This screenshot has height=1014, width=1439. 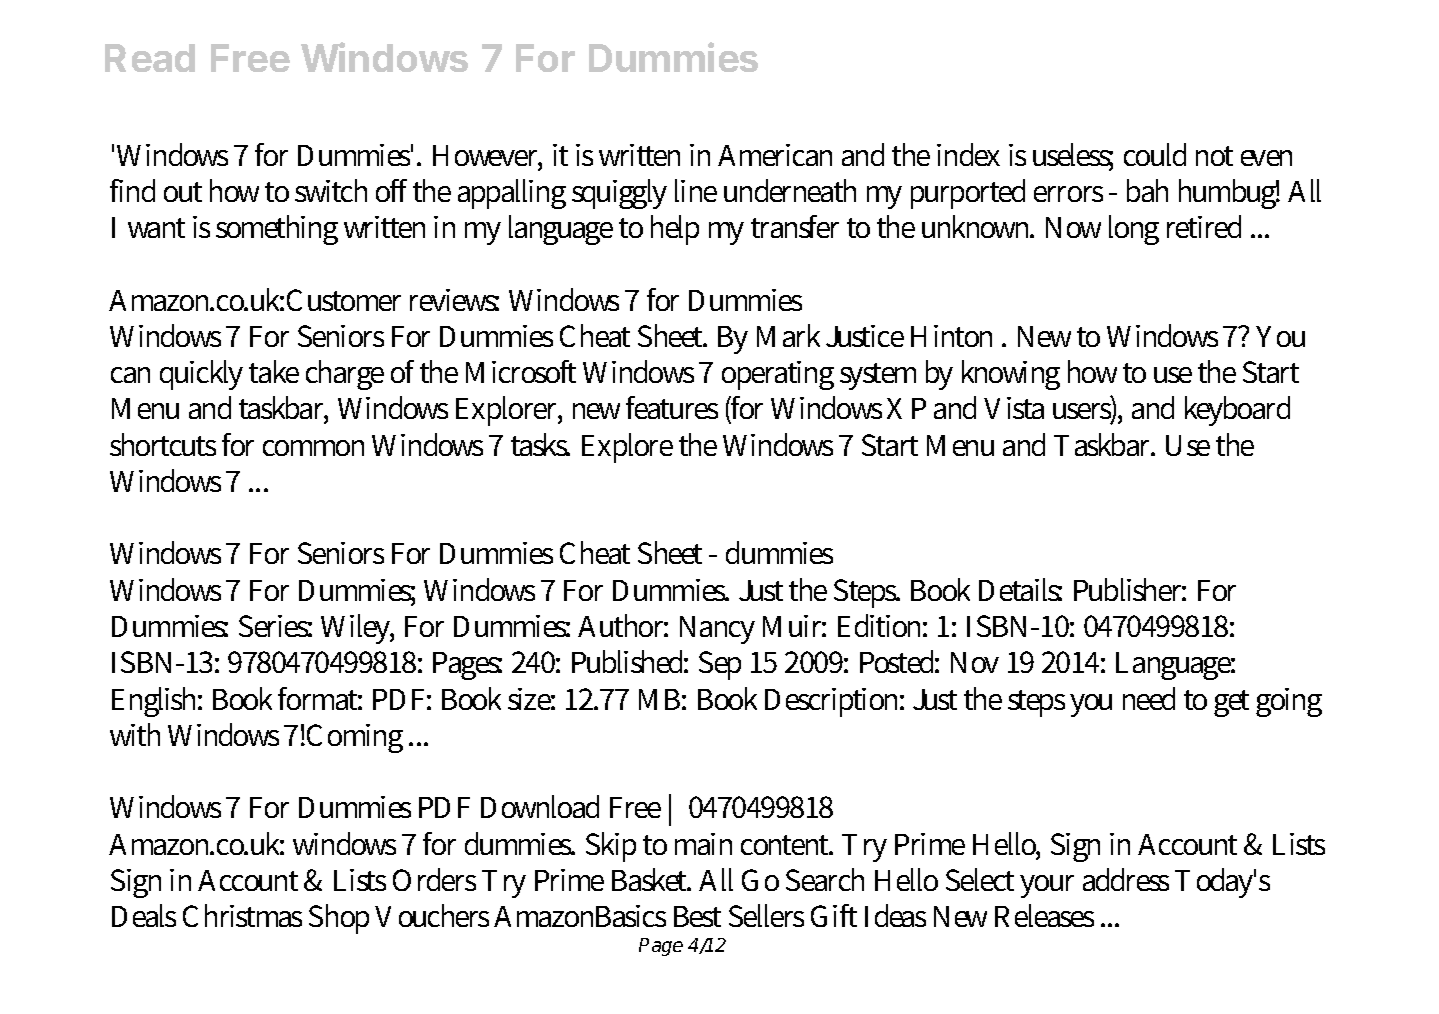 I want to click on could, so click(x=1155, y=154).
